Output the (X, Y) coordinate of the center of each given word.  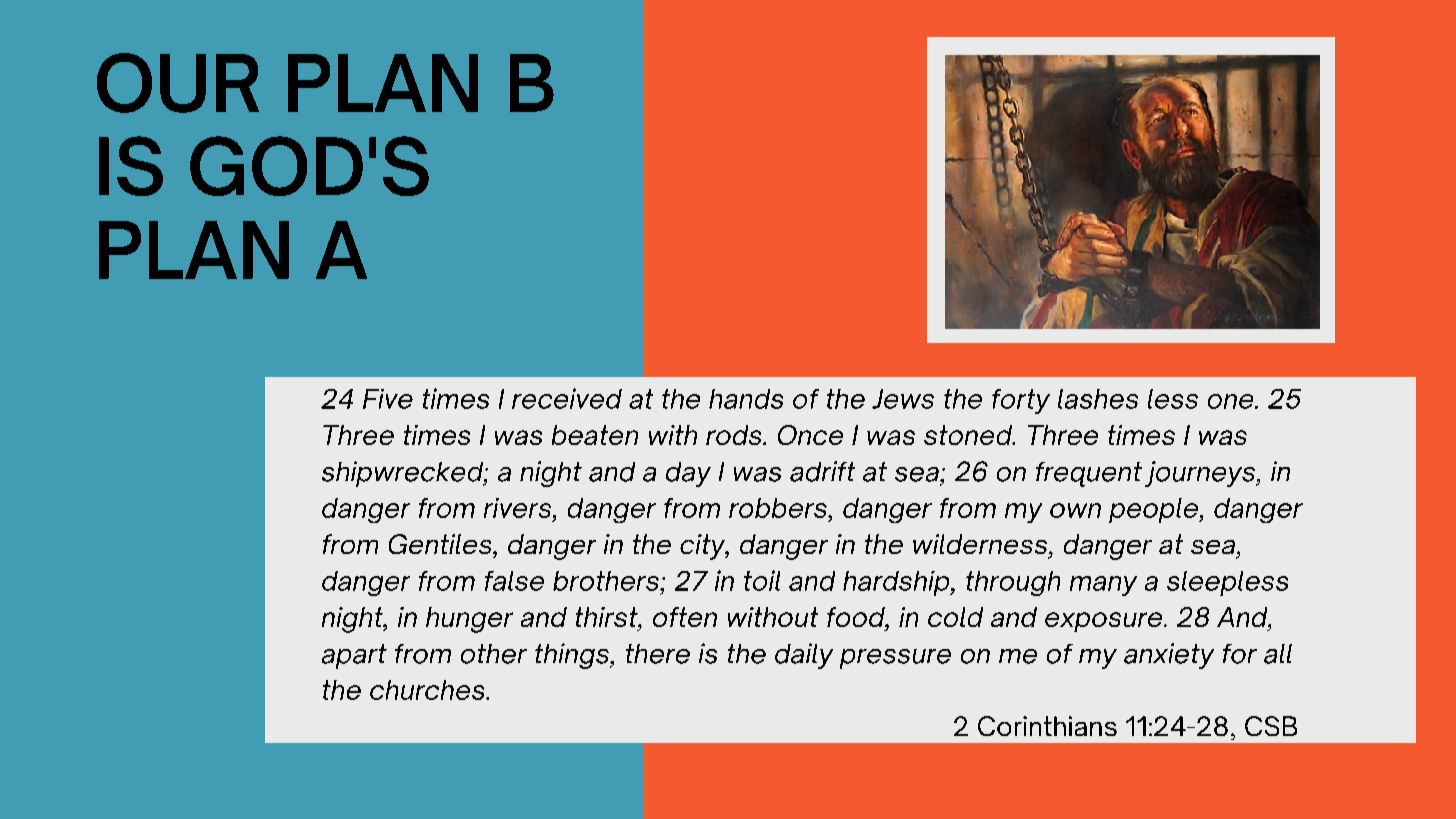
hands (746, 399)
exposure (1105, 622)
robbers (779, 508)
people (1154, 510)
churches (428, 690)
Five (388, 399)
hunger (469, 620)
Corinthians (1047, 726)
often (685, 617)
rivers (517, 508)
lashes (1098, 399)
